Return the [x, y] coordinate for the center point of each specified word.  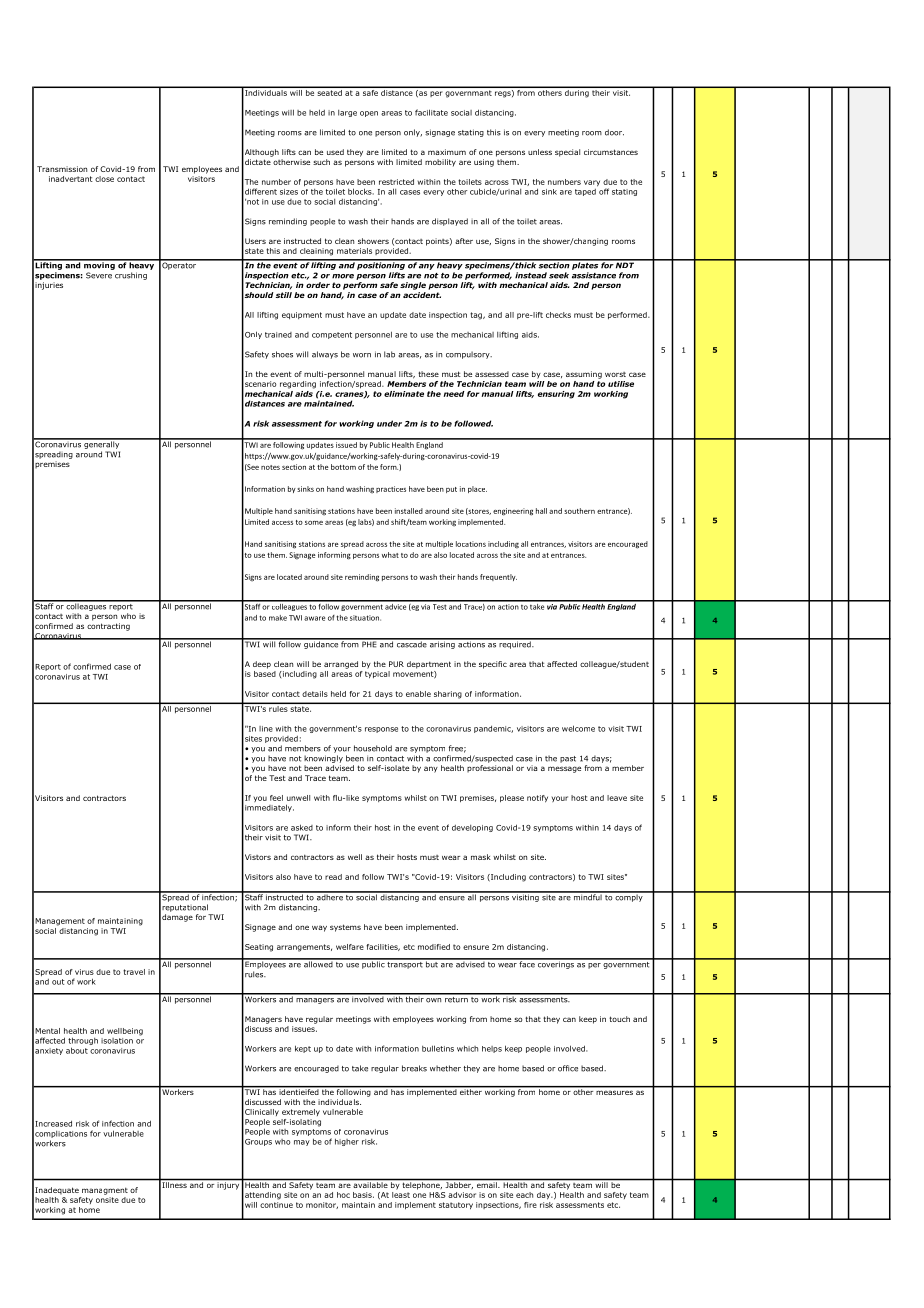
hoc [343, 1195]
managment [105, 1191]
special [567, 153]
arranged [341, 665]
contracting [108, 627]
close [104, 179]
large [347, 113]
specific [493, 665]
